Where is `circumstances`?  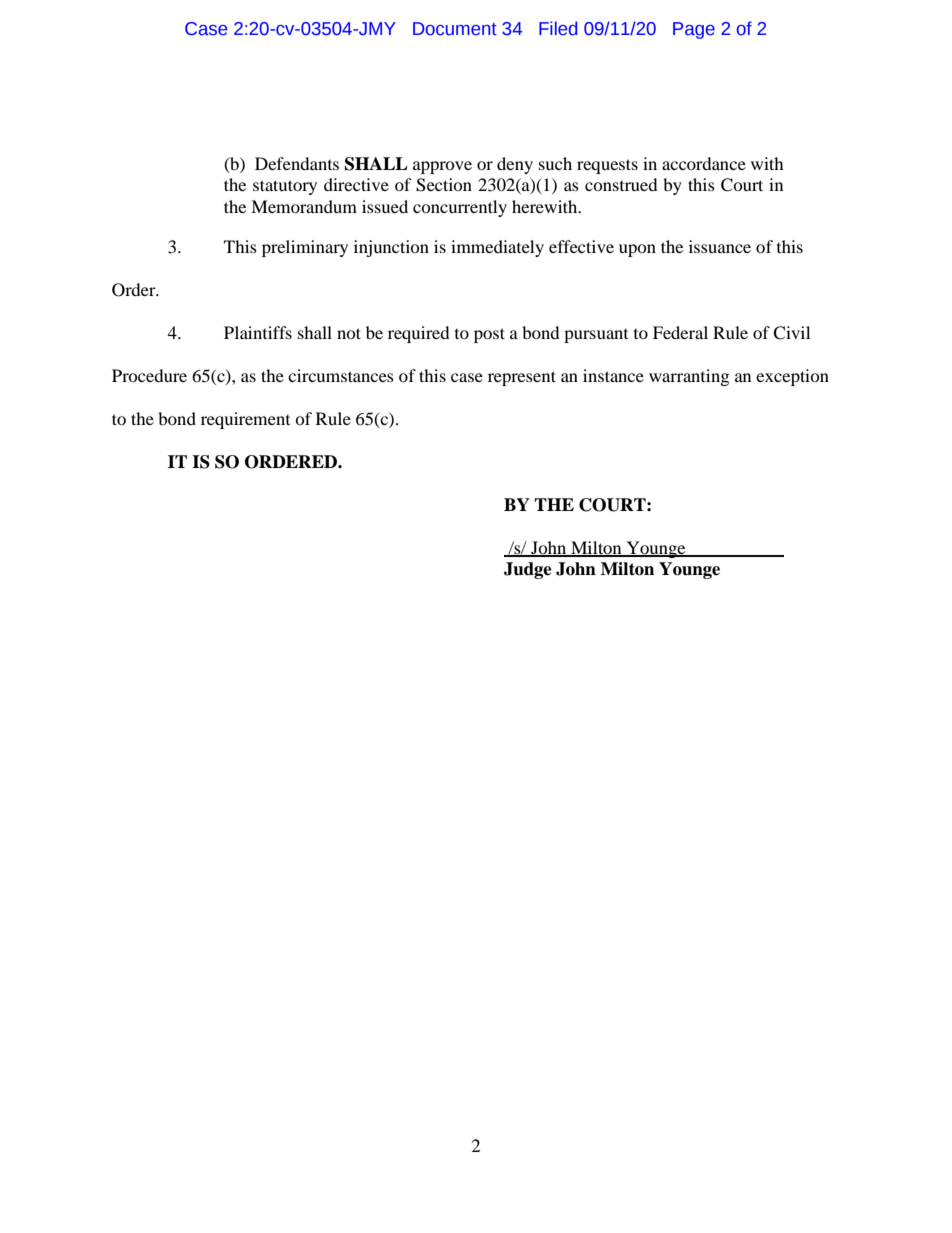 circumstances is located at coordinates (341, 375).
